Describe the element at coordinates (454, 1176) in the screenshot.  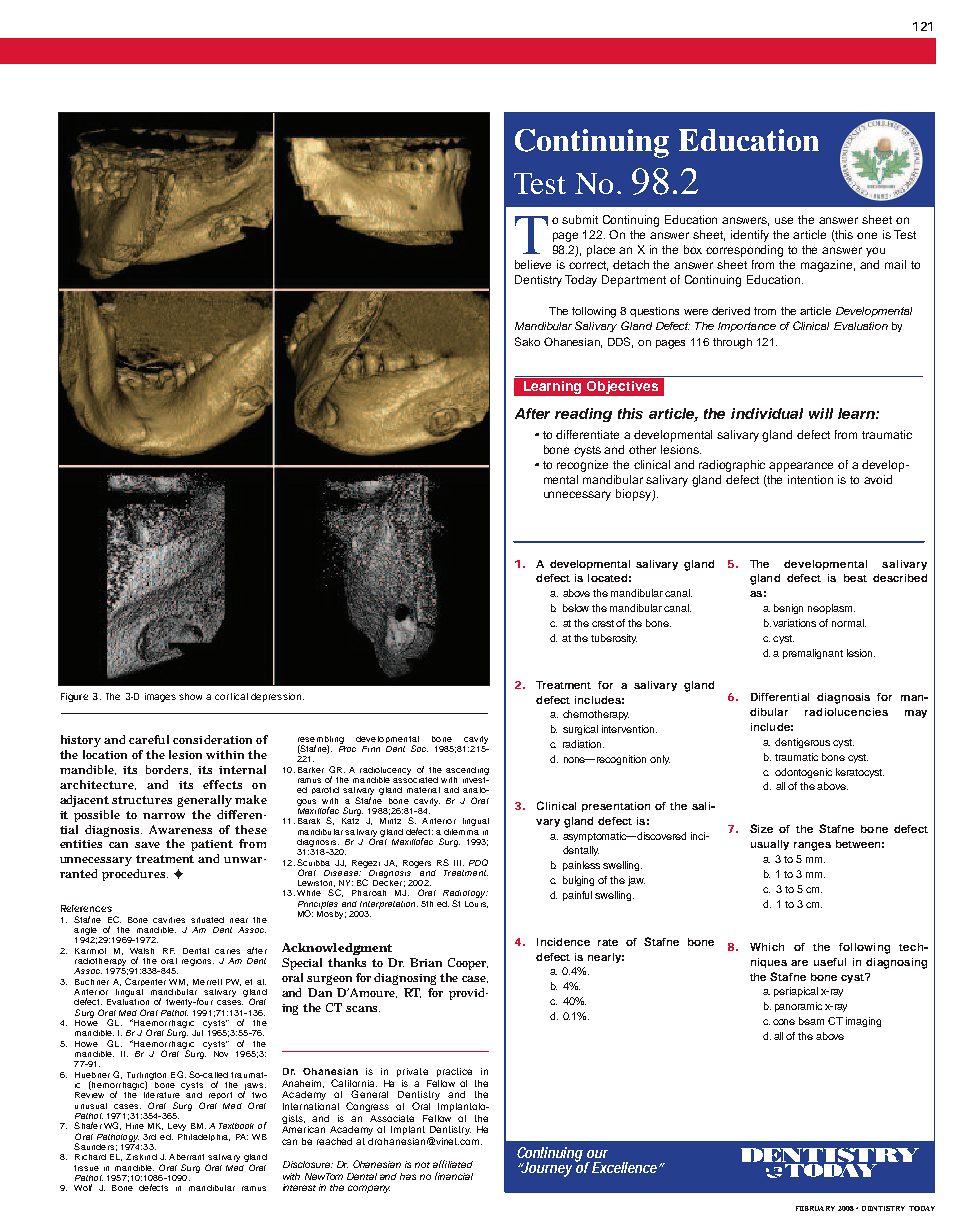
I see `financial` at that location.
